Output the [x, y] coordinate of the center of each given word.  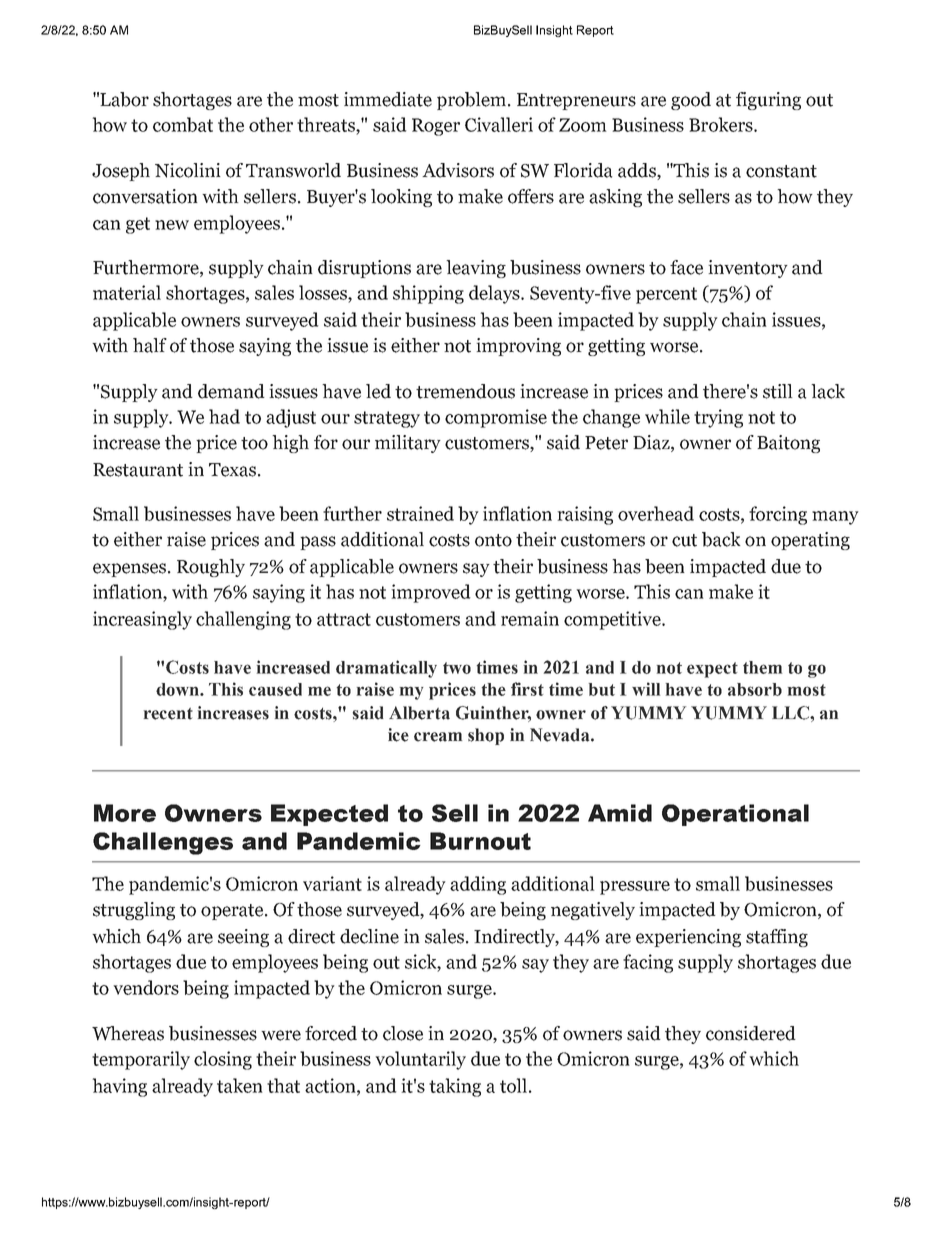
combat [183, 124]
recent [168, 714]
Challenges [163, 843]
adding [478, 885]
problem [471, 101]
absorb [755, 689]
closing [223, 1060]
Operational [735, 815]
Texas [232, 470]
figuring [768, 101]
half [150, 345]
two [457, 668]
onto [493, 540]
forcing [778, 515]
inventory [748, 269]
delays [495, 294]
